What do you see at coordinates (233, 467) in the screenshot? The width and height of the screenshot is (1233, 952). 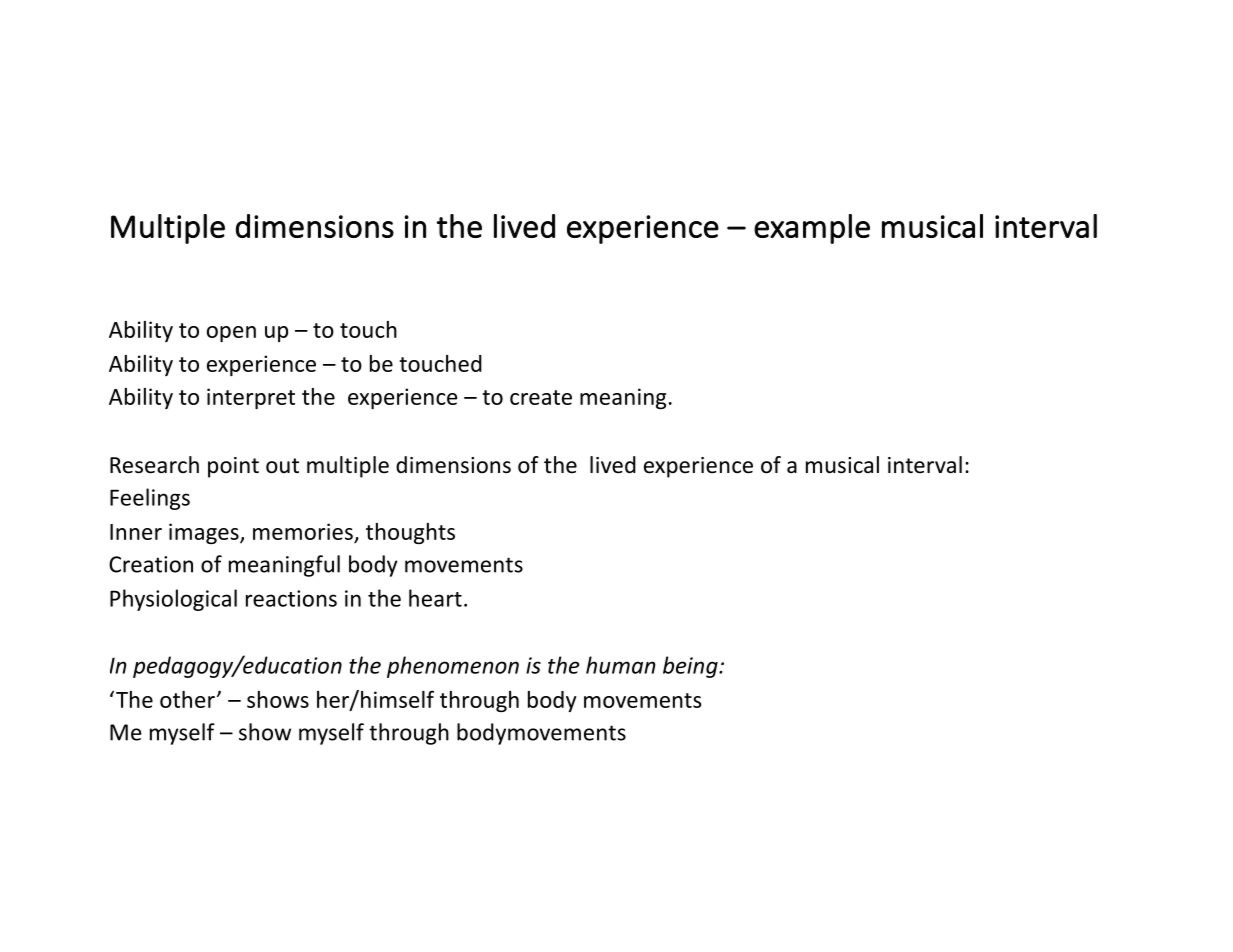 I see `point` at bounding box center [233, 467].
